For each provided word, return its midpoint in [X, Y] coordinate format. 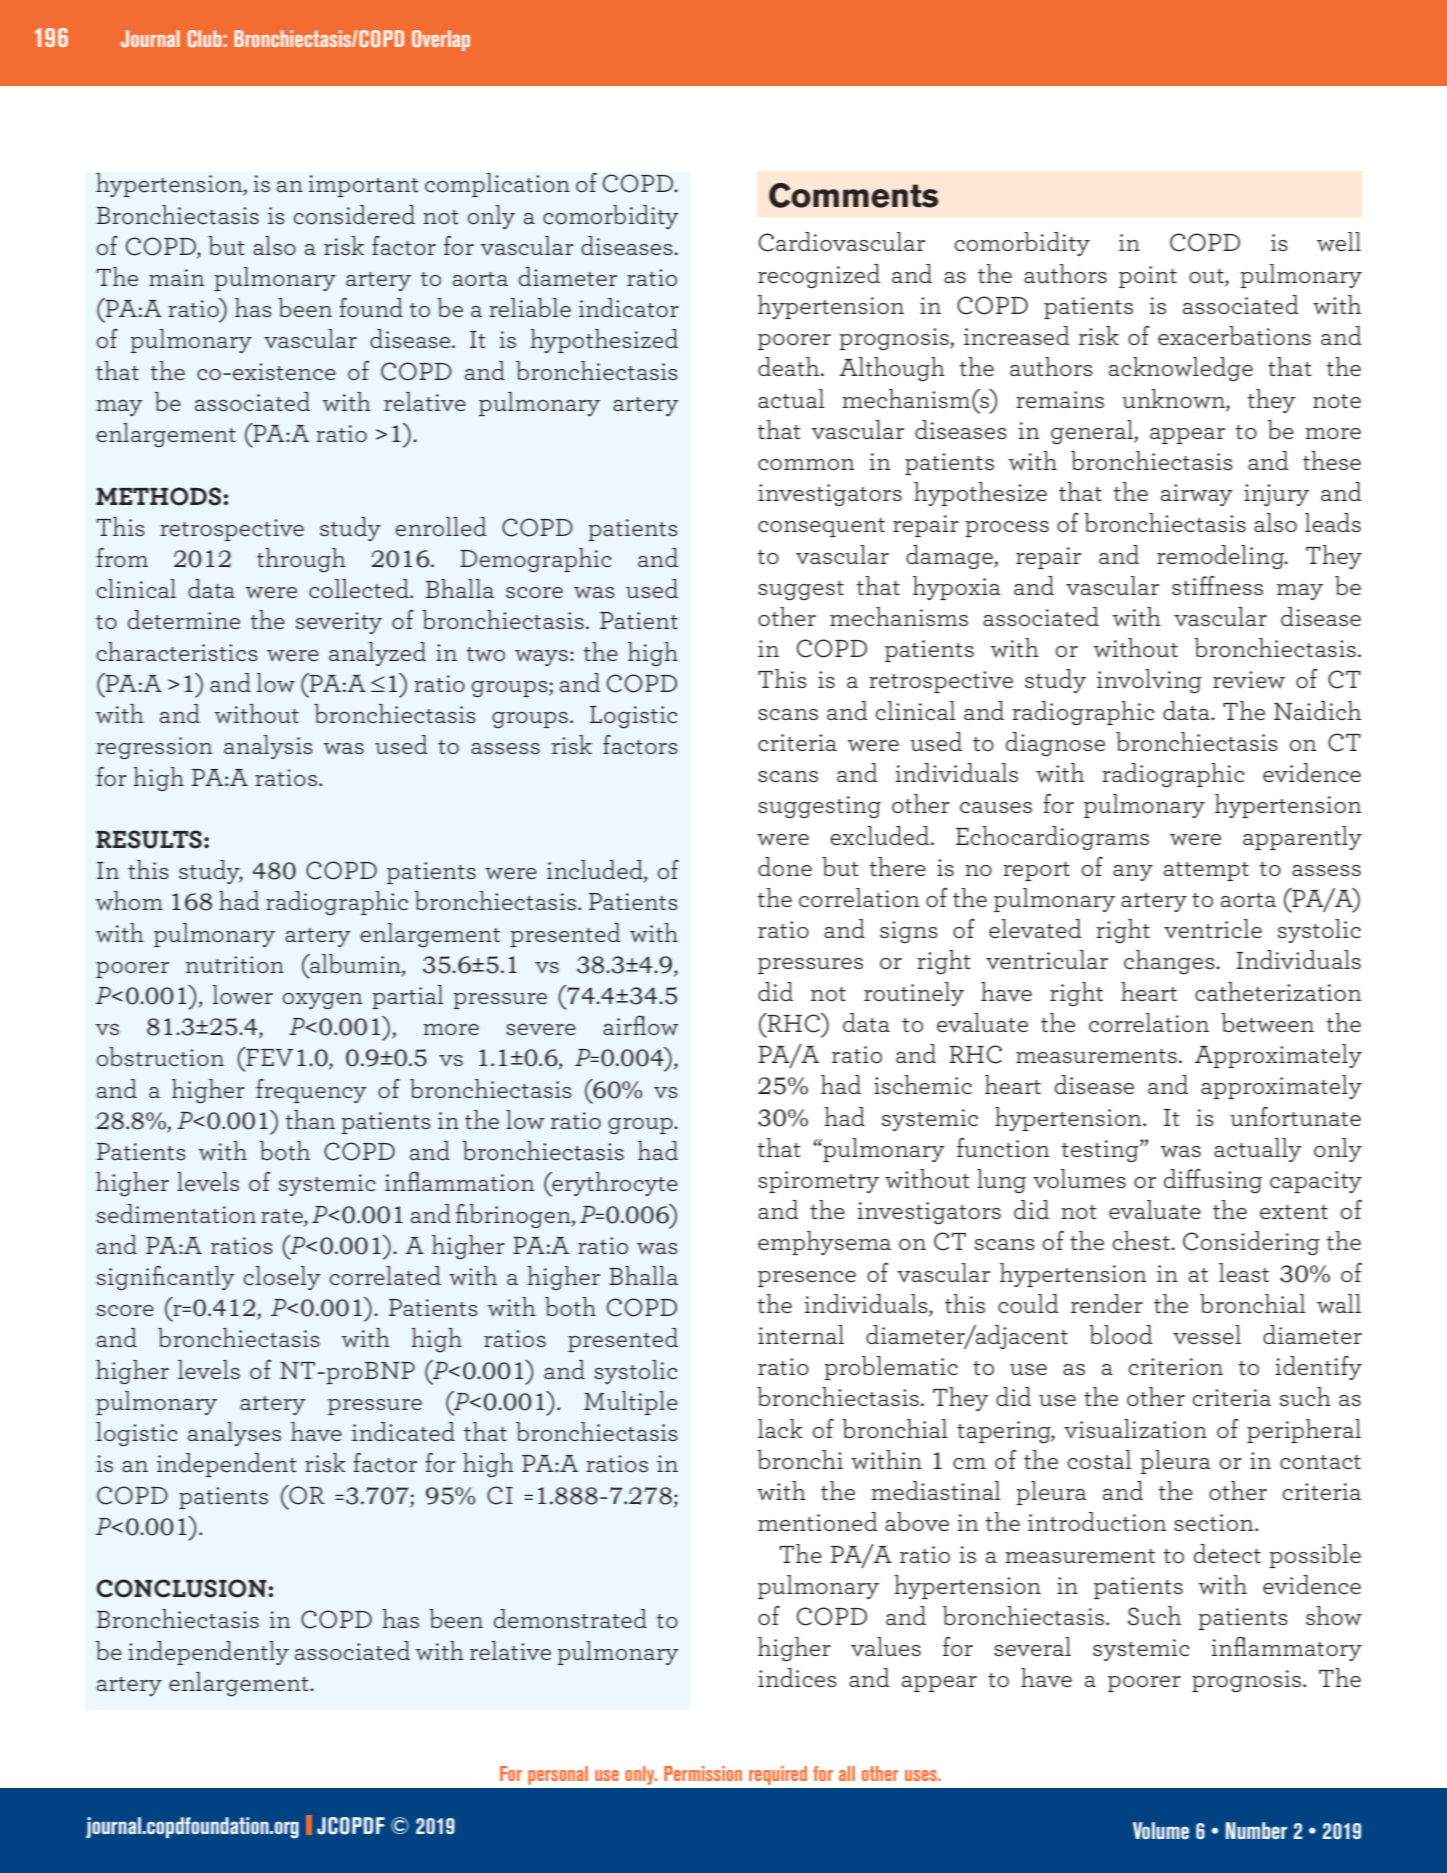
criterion [1175, 1366]
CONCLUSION [181, 1588]
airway [1197, 495]
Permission [703, 1773]
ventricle [1213, 928]
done [785, 866]
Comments [853, 195]
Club [204, 38]
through [301, 560]
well [1339, 242]
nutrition [235, 964]
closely [282, 1278]
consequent [821, 527]
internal [801, 1334]
